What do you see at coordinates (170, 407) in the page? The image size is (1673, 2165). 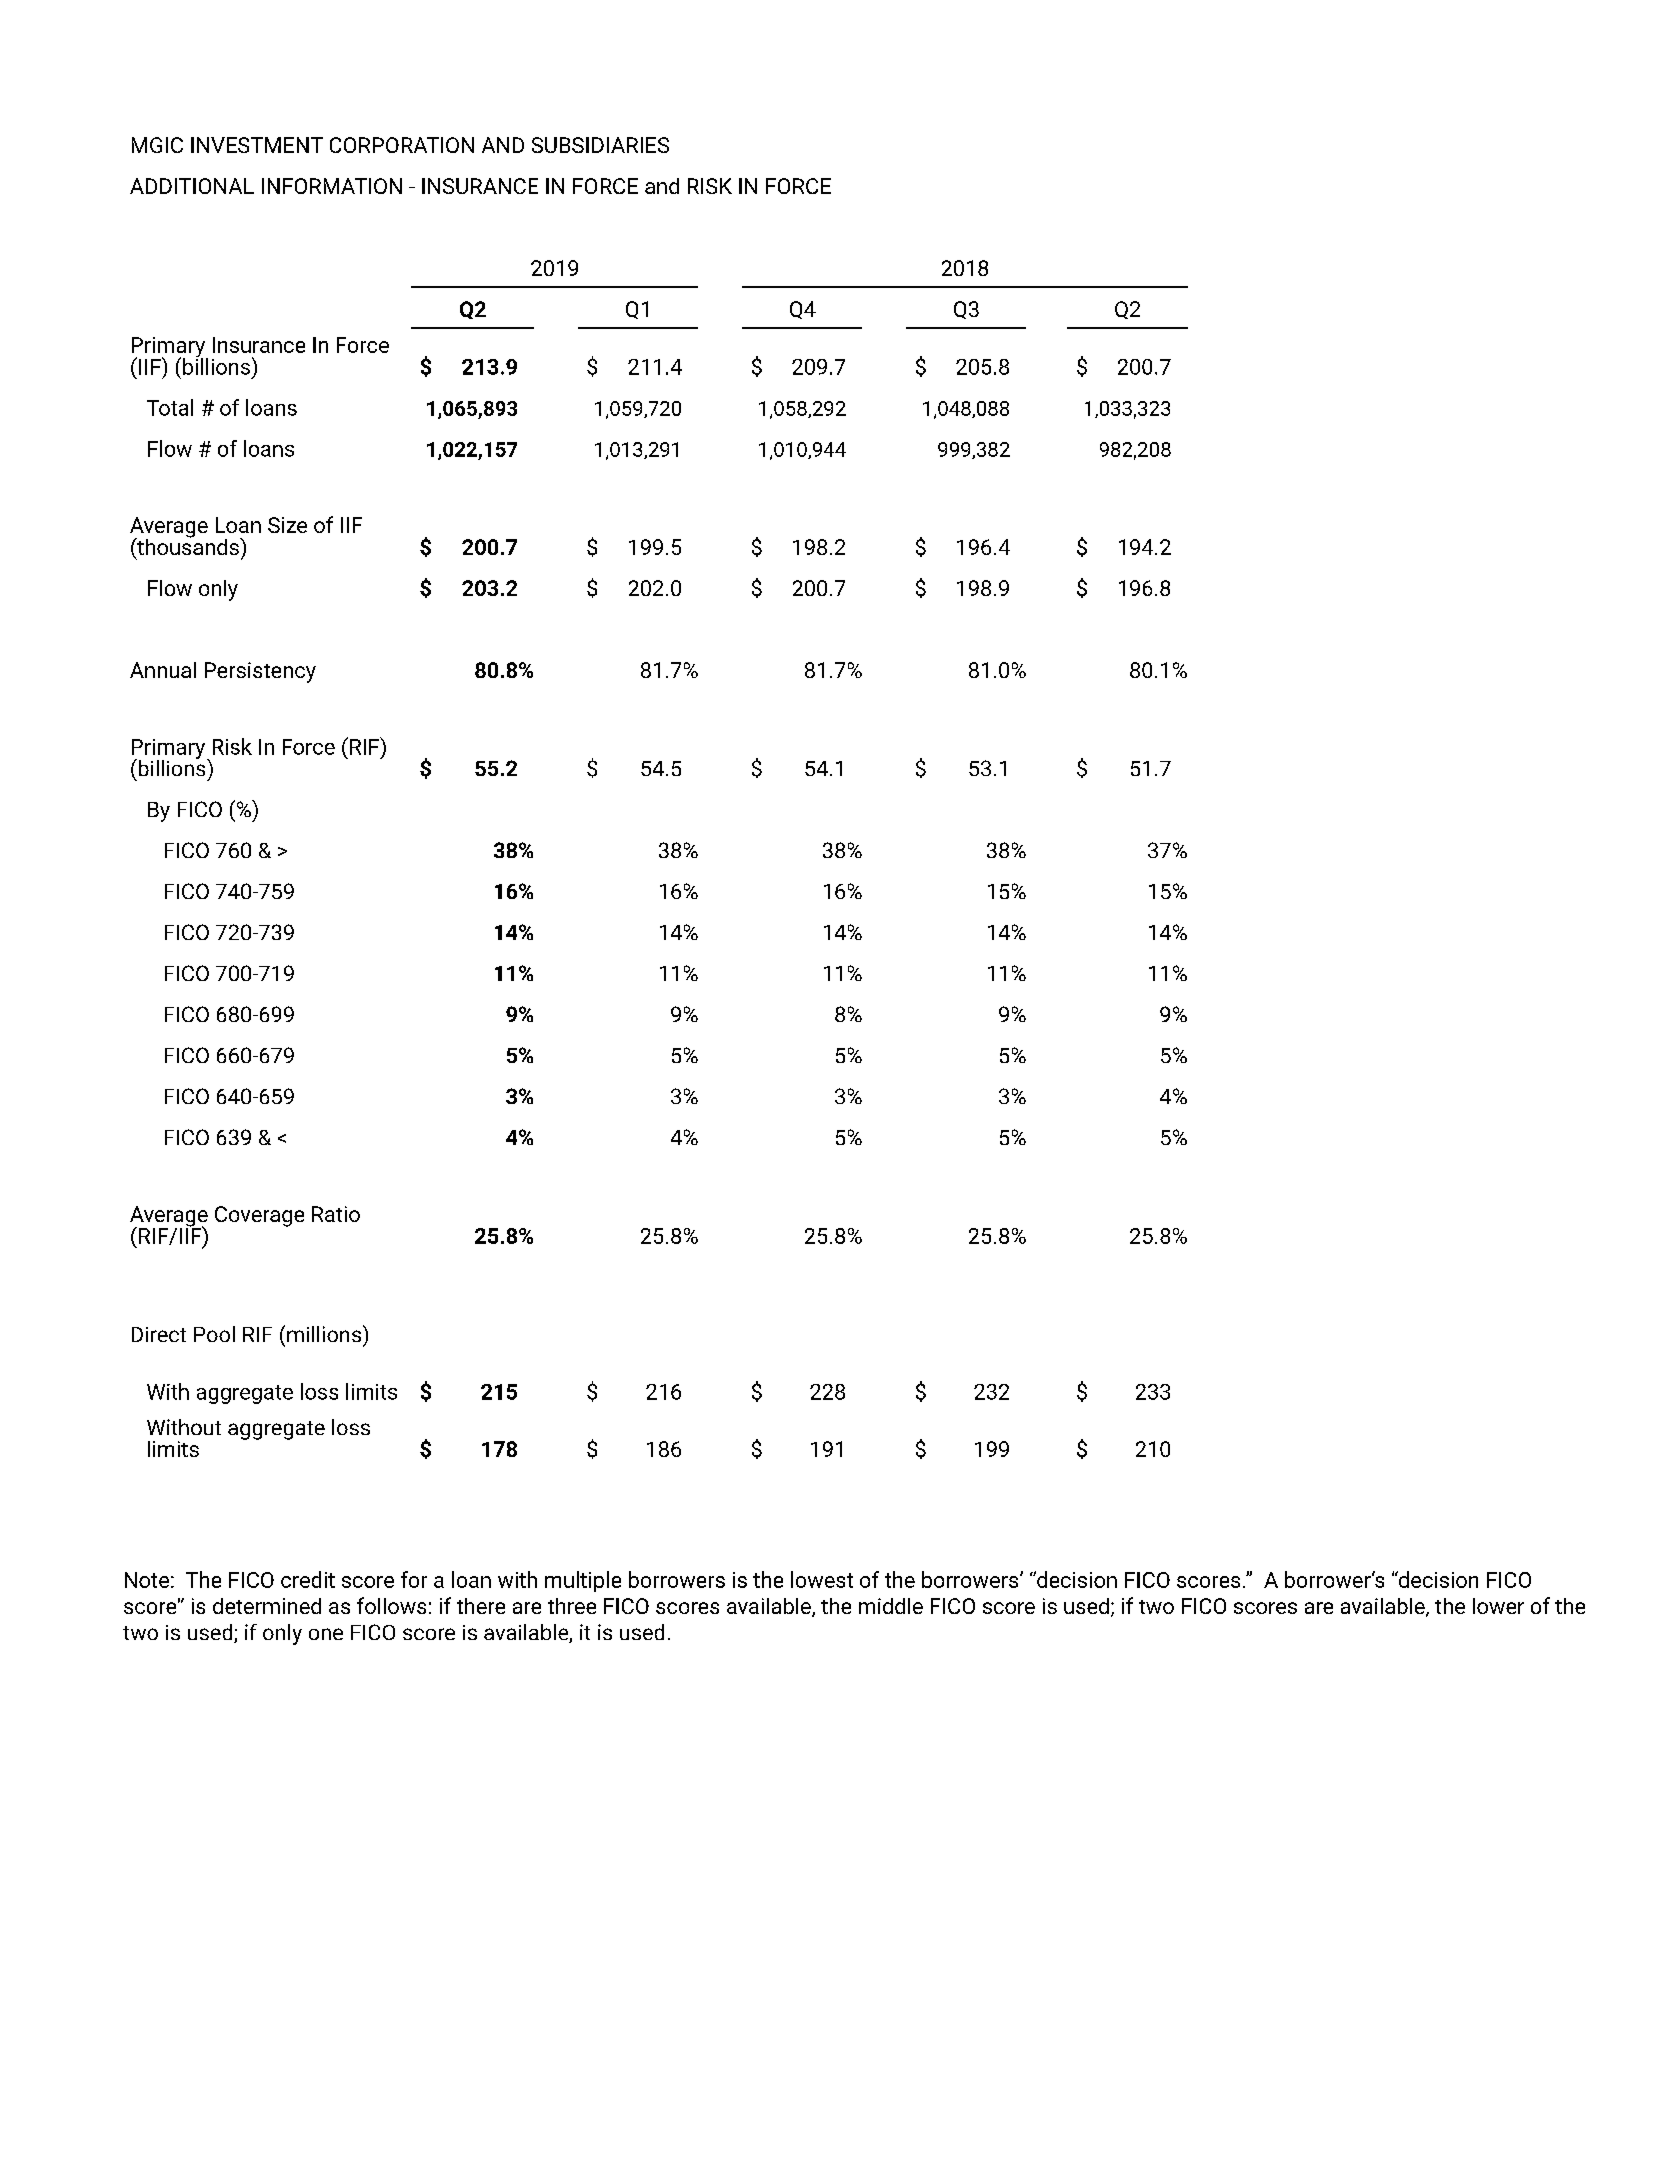 I see `Total` at bounding box center [170, 407].
